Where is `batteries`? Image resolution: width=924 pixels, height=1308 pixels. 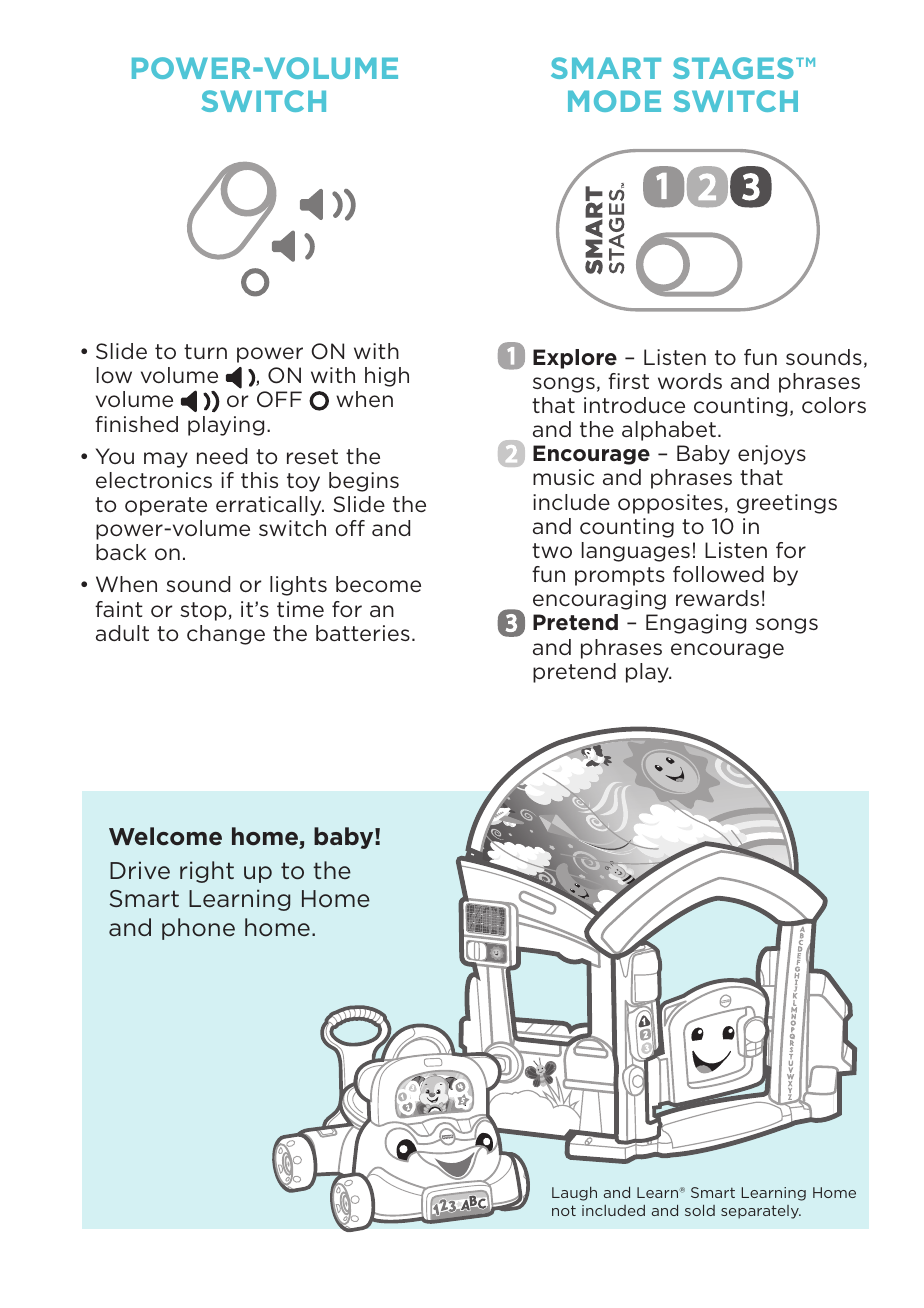 batteries is located at coordinates (363, 633).
